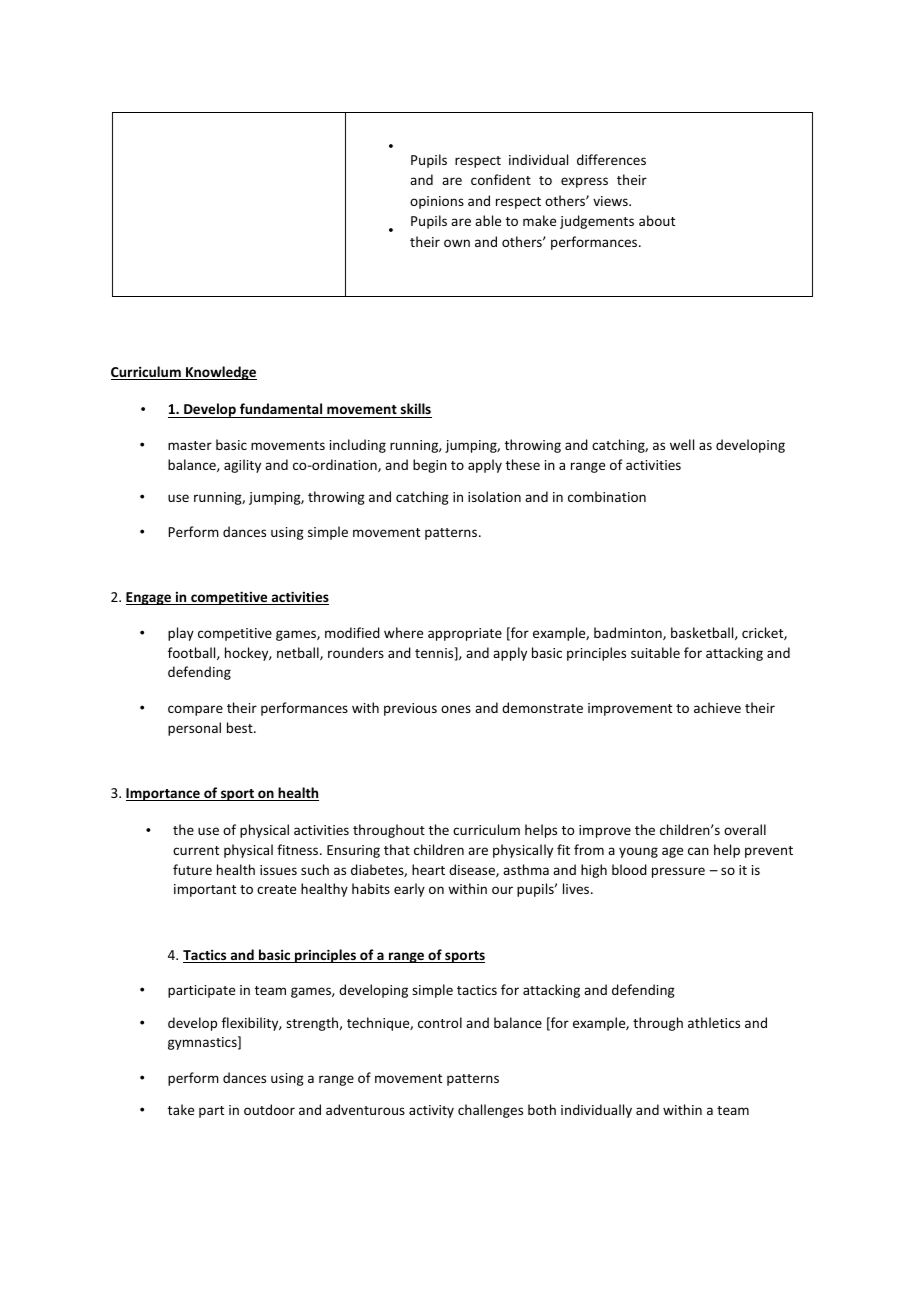  Describe the element at coordinates (437, 202) in the screenshot. I see `opinions` at that location.
